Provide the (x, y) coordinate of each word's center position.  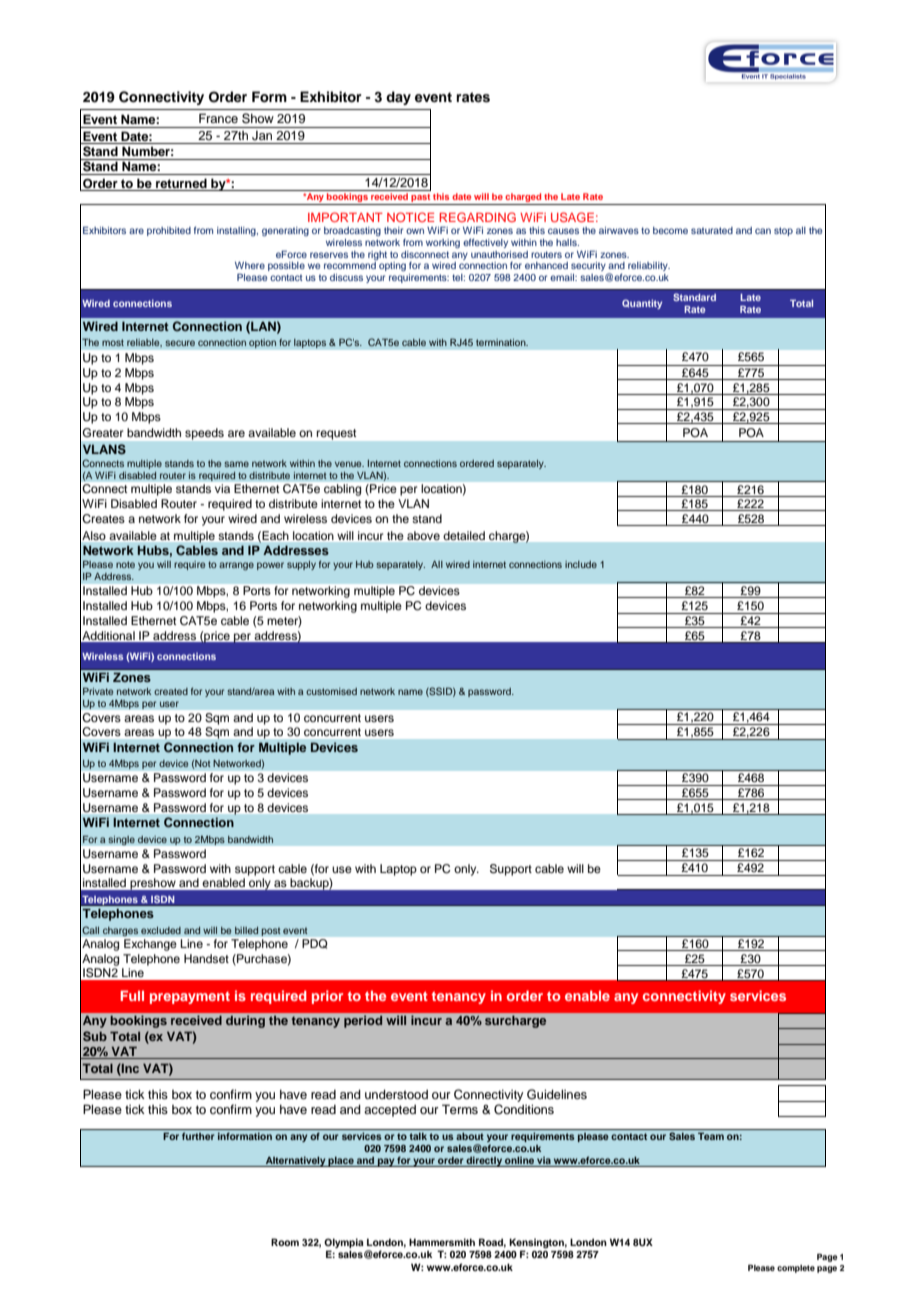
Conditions (524, 1109)
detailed (464, 535)
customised (331, 691)
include (581, 564)
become (670, 230)
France (218, 118)
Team (711, 1136)
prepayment (190, 998)
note (125, 564)
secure (180, 343)
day (398, 98)
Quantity (642, 304)
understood (396, 1094)
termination (502, 342)
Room (285, 1242)
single (121, 840)
